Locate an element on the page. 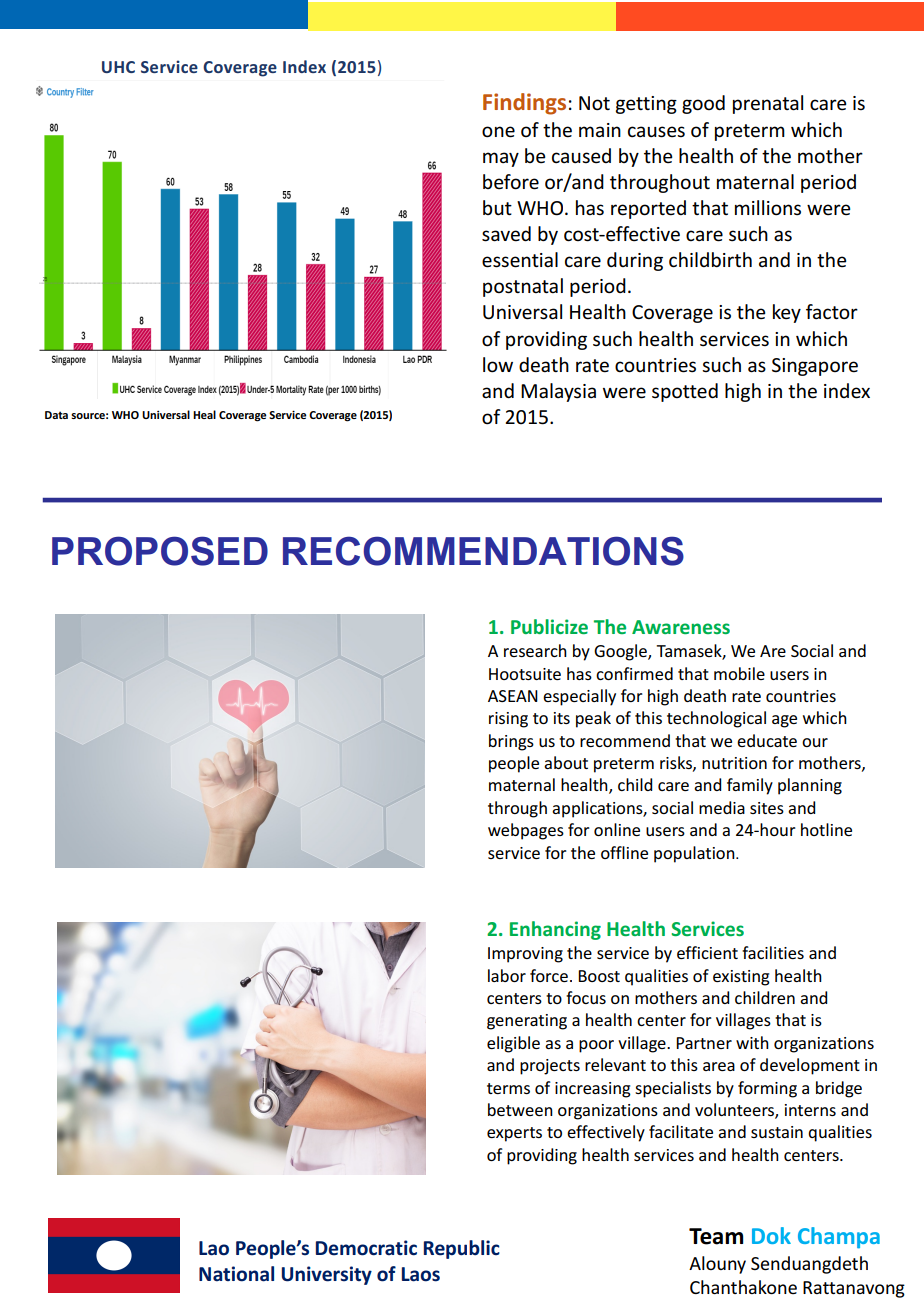 This page has width=924, height=1308. prenatal is located at coordinates (768, 104).
